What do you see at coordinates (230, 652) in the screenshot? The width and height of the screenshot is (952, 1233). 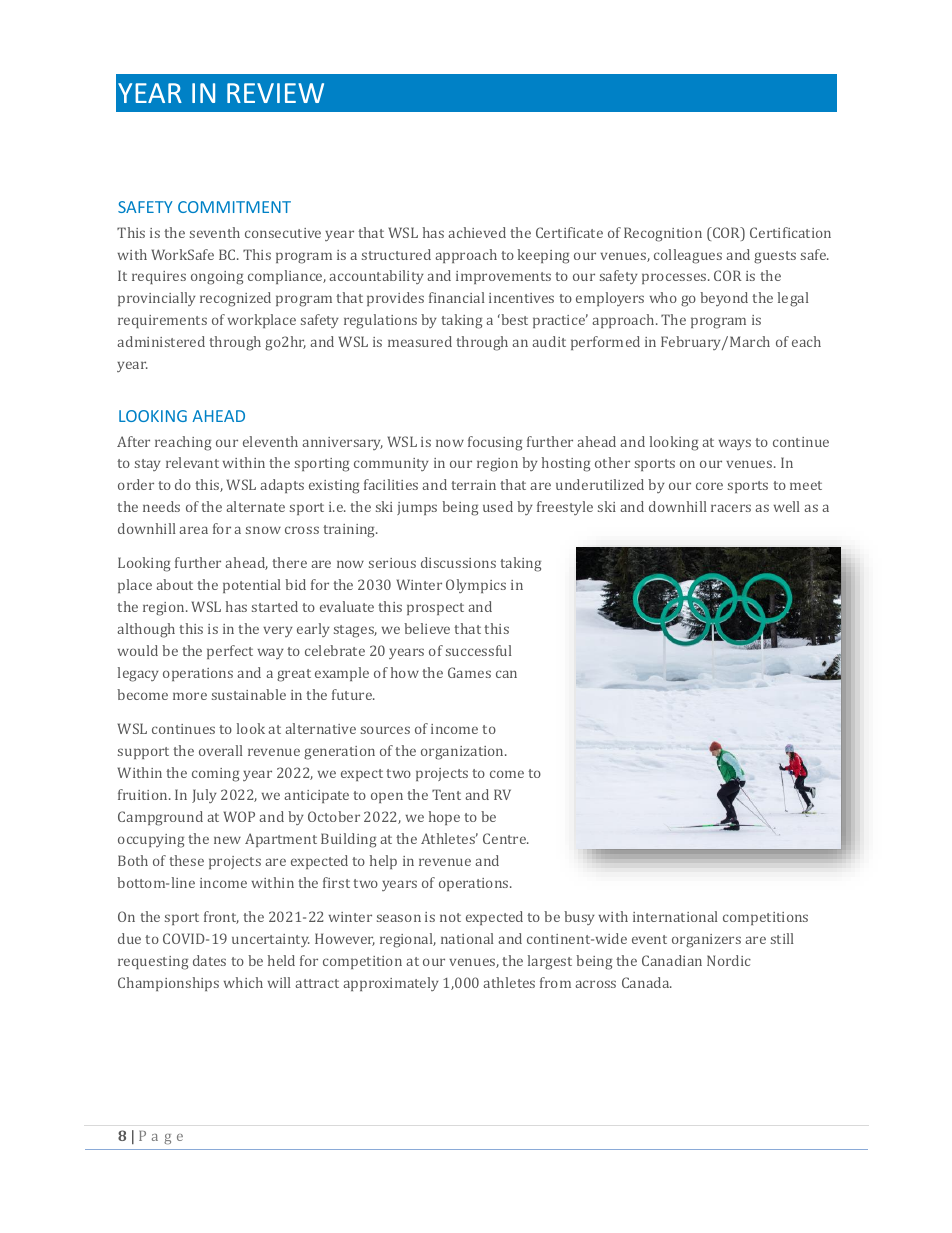 I see `perfect` at bounding box center [230, 652].
